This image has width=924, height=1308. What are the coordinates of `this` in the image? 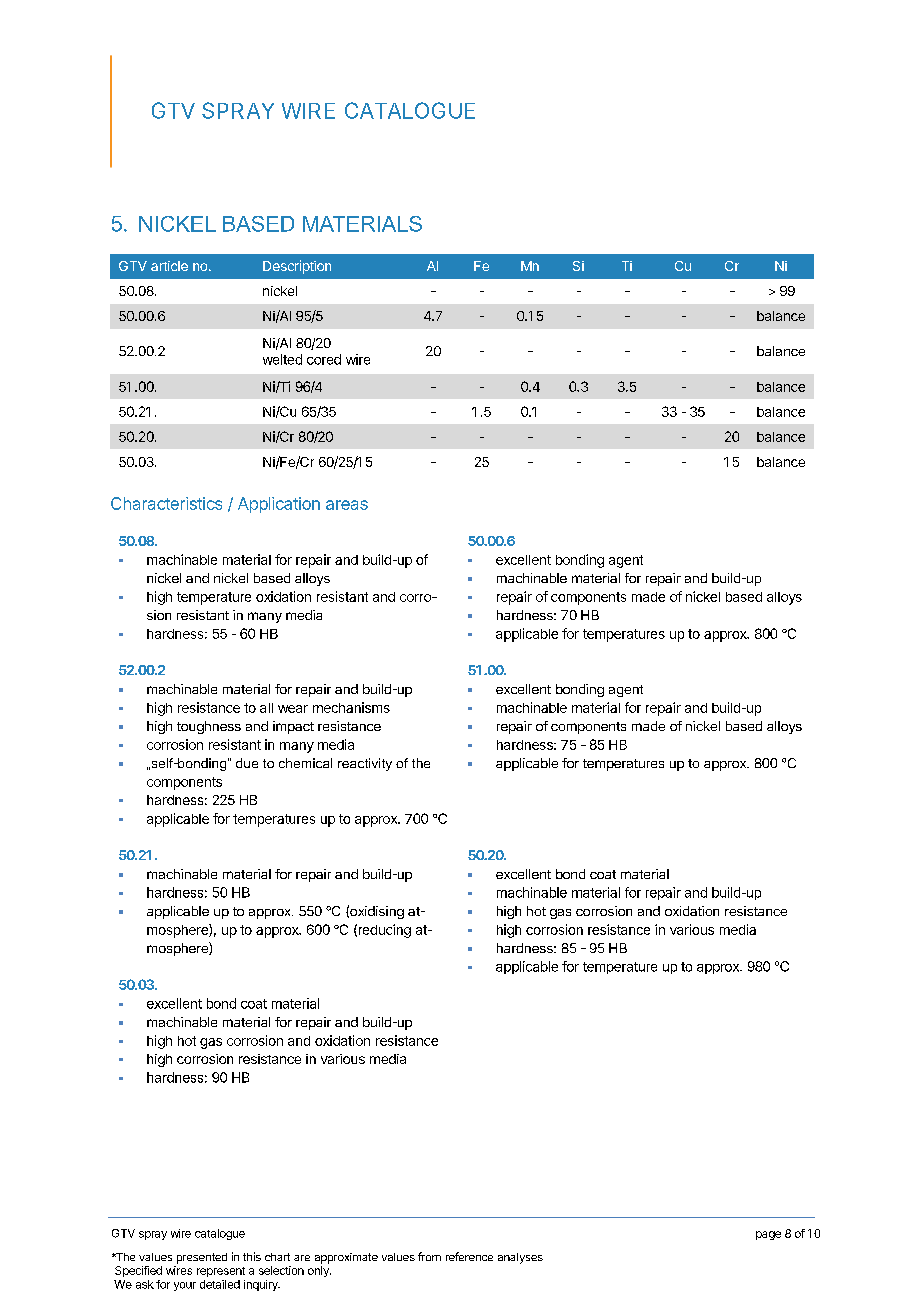 It's located at (252, 1256).
